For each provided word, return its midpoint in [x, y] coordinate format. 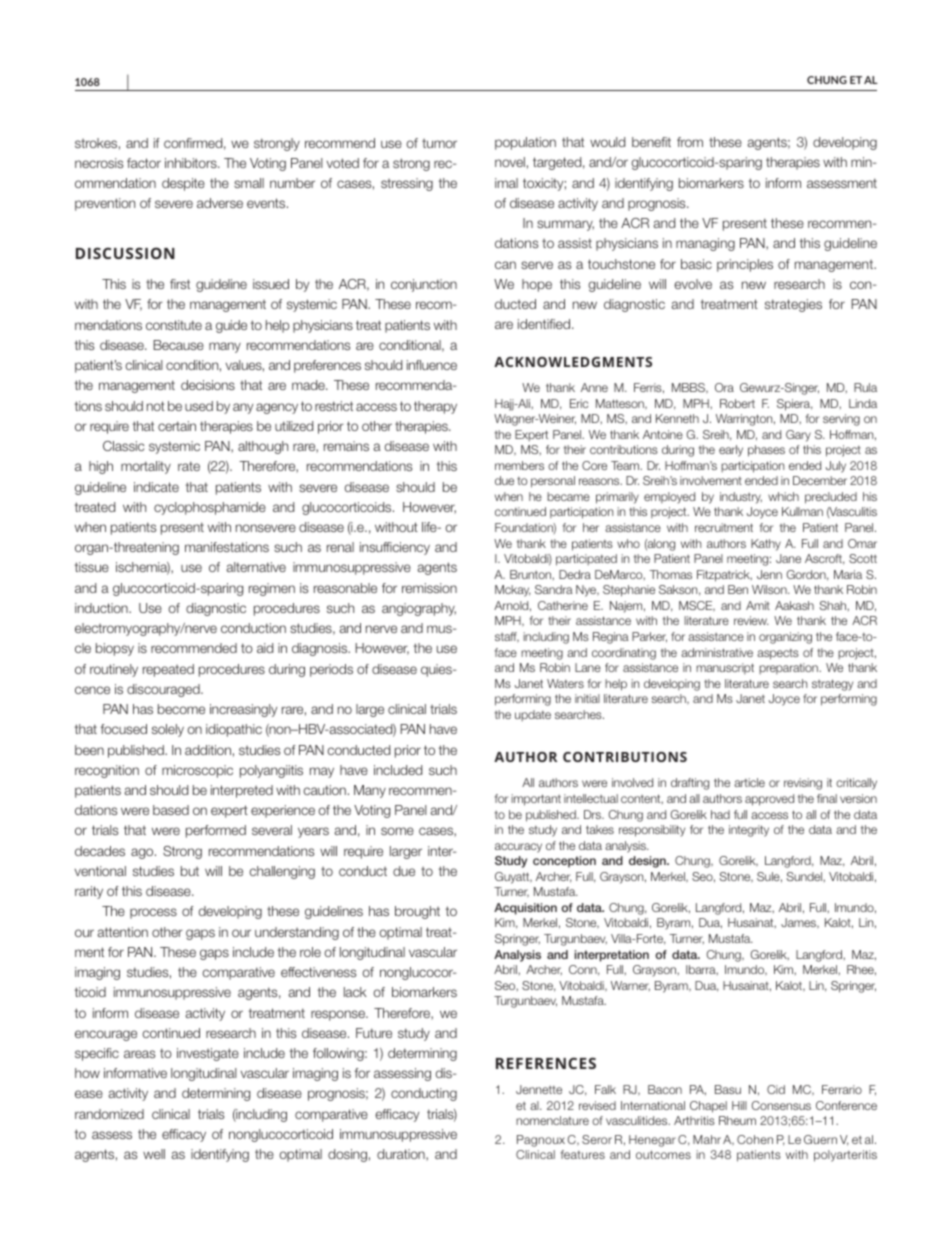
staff [507, 637]
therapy [435, 407]
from [690, 142]
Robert [737, 403]
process [153, 913]
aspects [778, 654]
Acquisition [525, 909]
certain [177, 426]
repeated [168, 670]
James [799, 923]
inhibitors [192, 163]
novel [510, 162]
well [154, 1154]
